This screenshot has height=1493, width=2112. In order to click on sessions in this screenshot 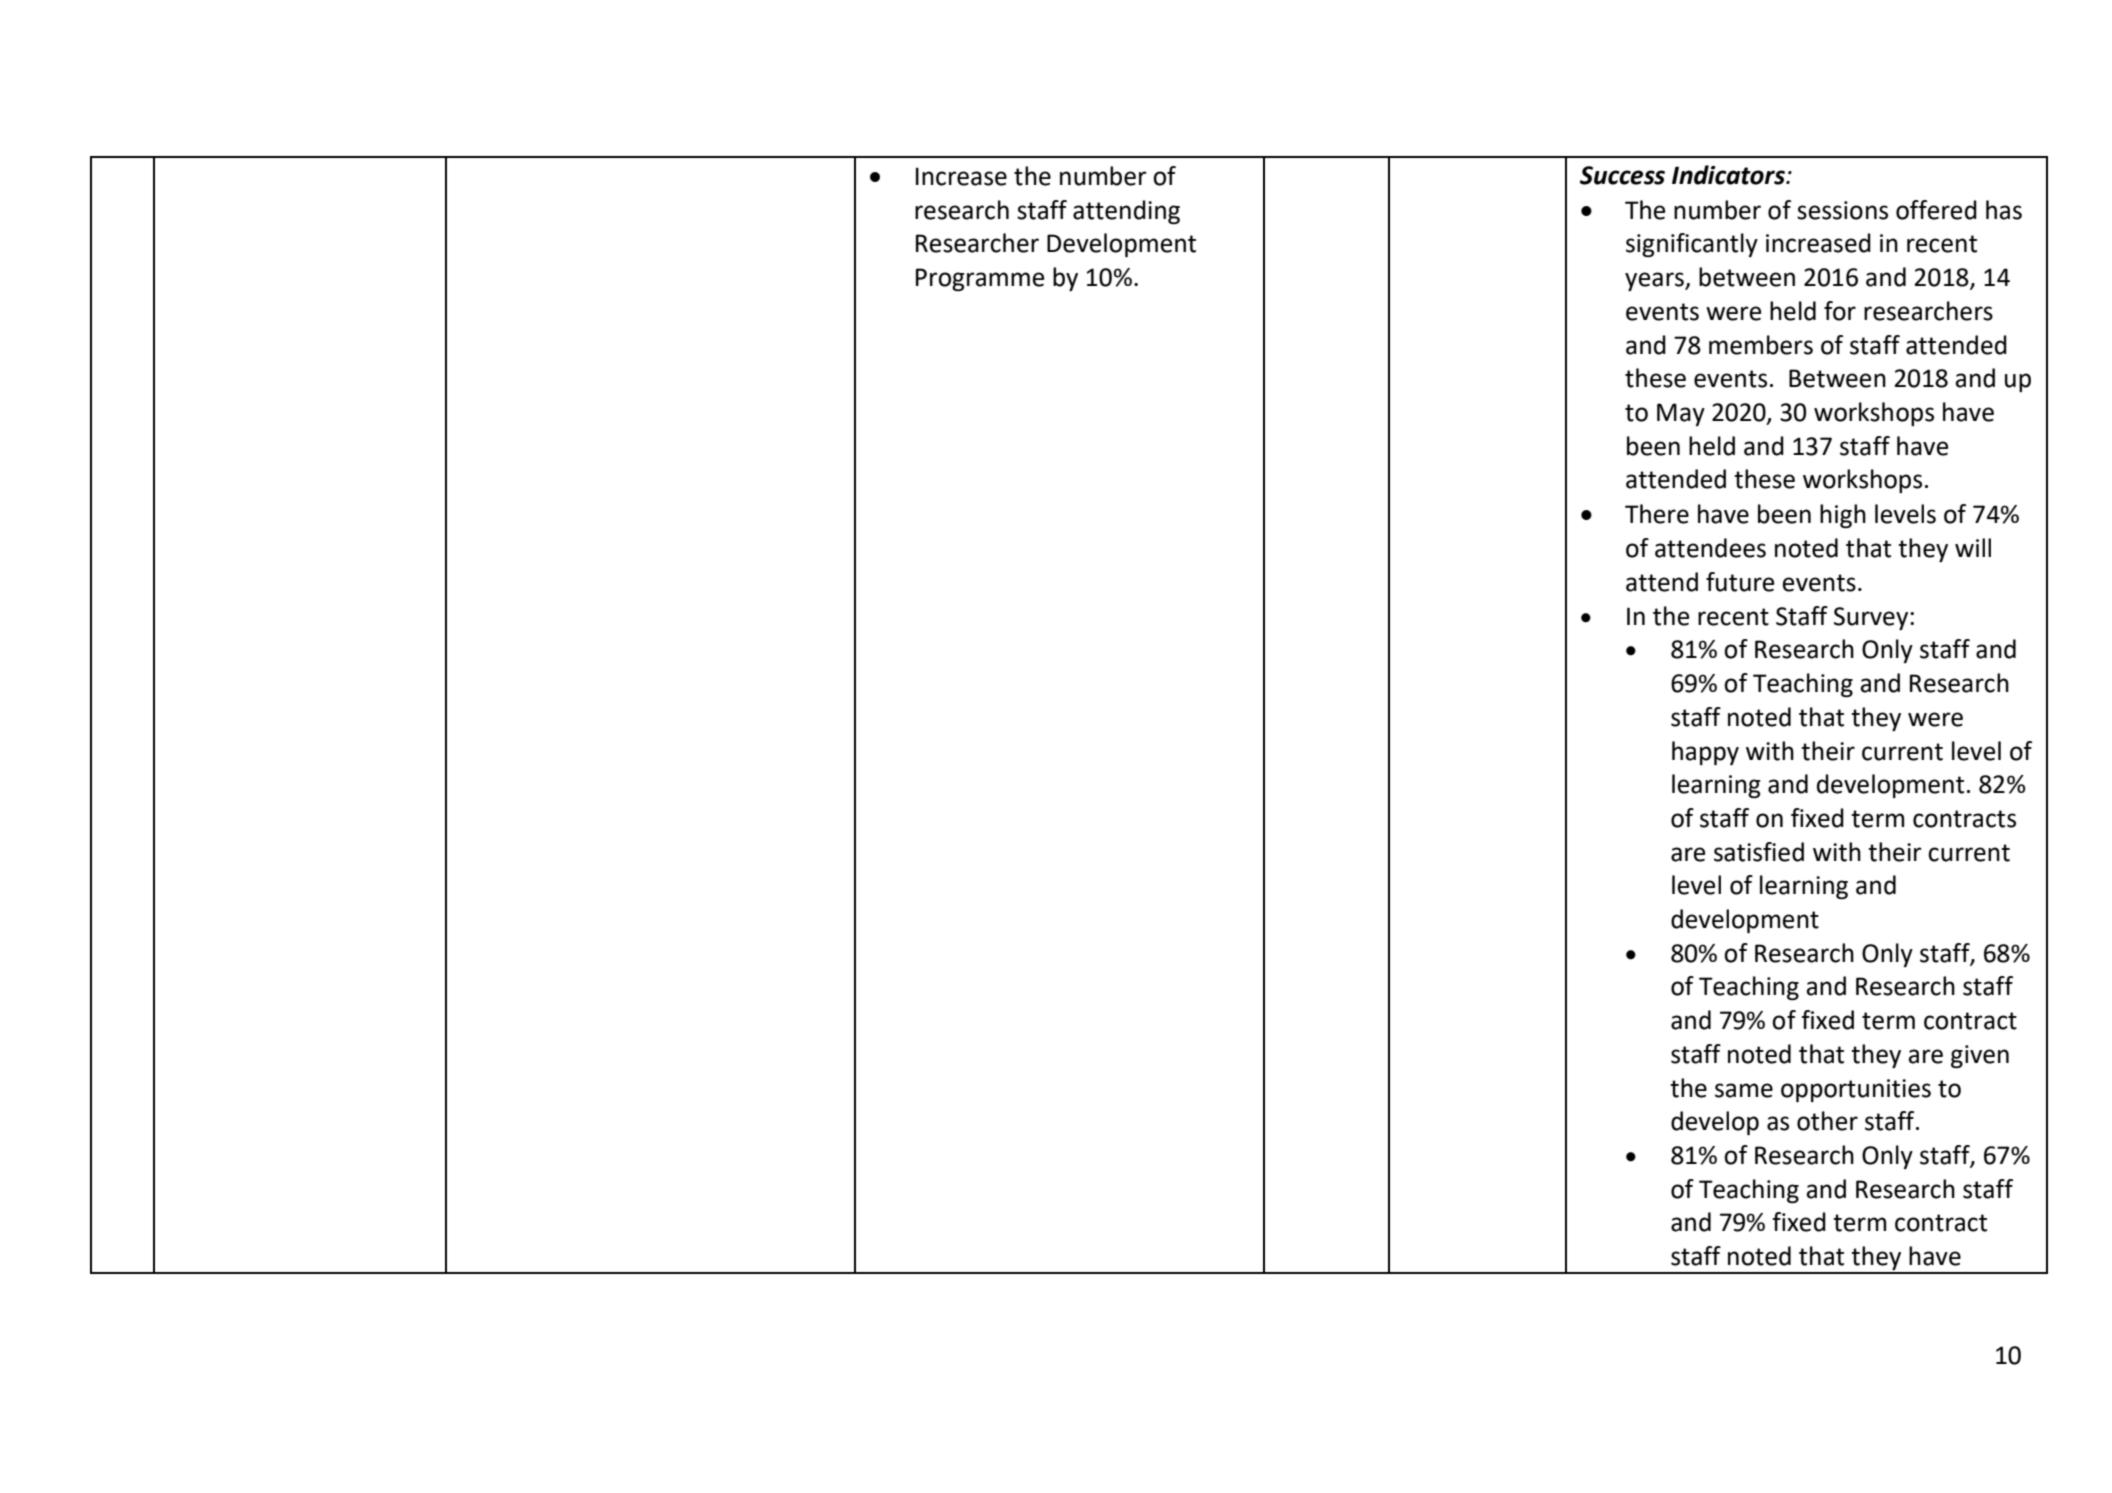, I will do `click(1842, 210)`.
